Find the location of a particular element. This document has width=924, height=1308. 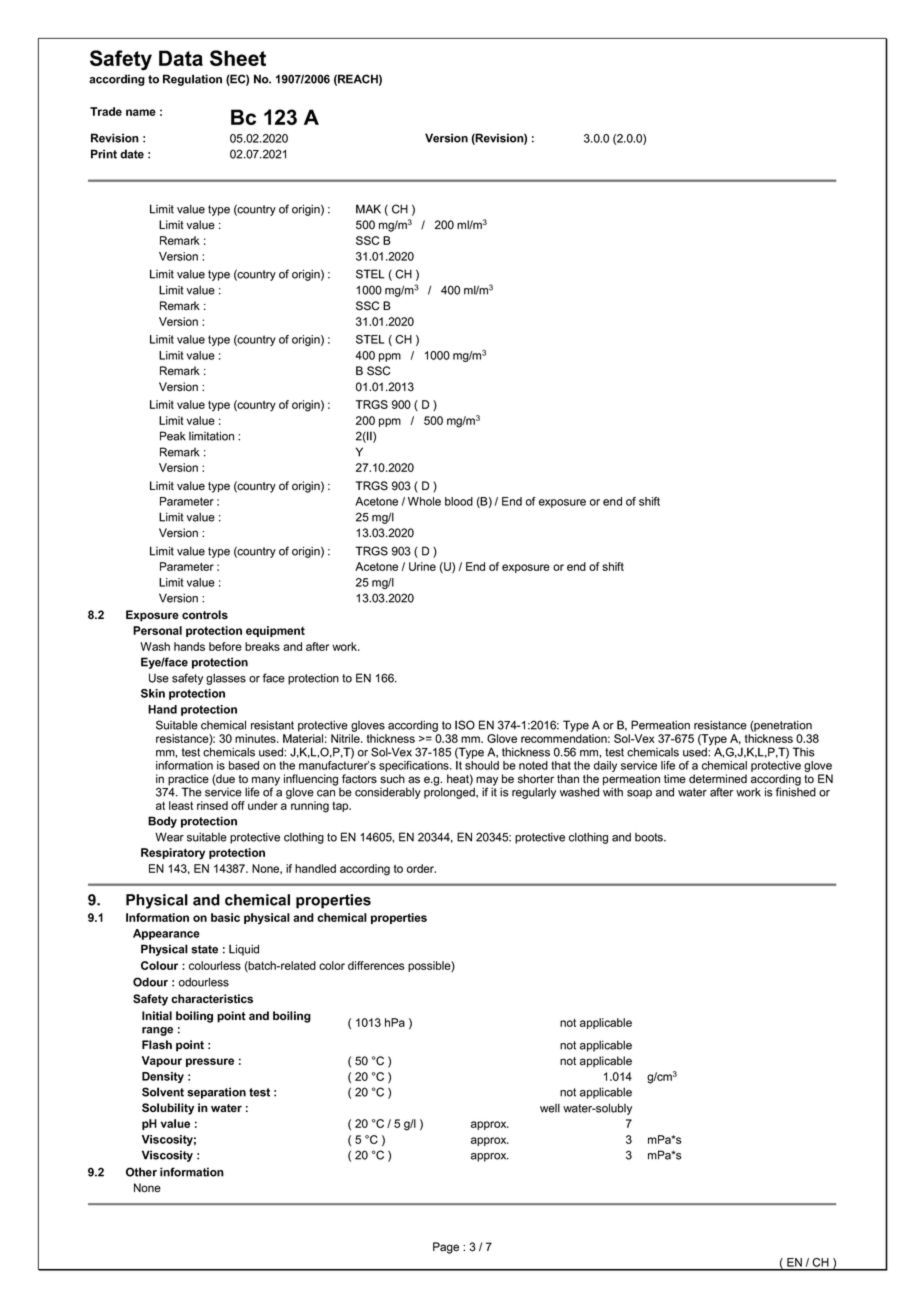

considerably is located at coordinates (388, 793).
